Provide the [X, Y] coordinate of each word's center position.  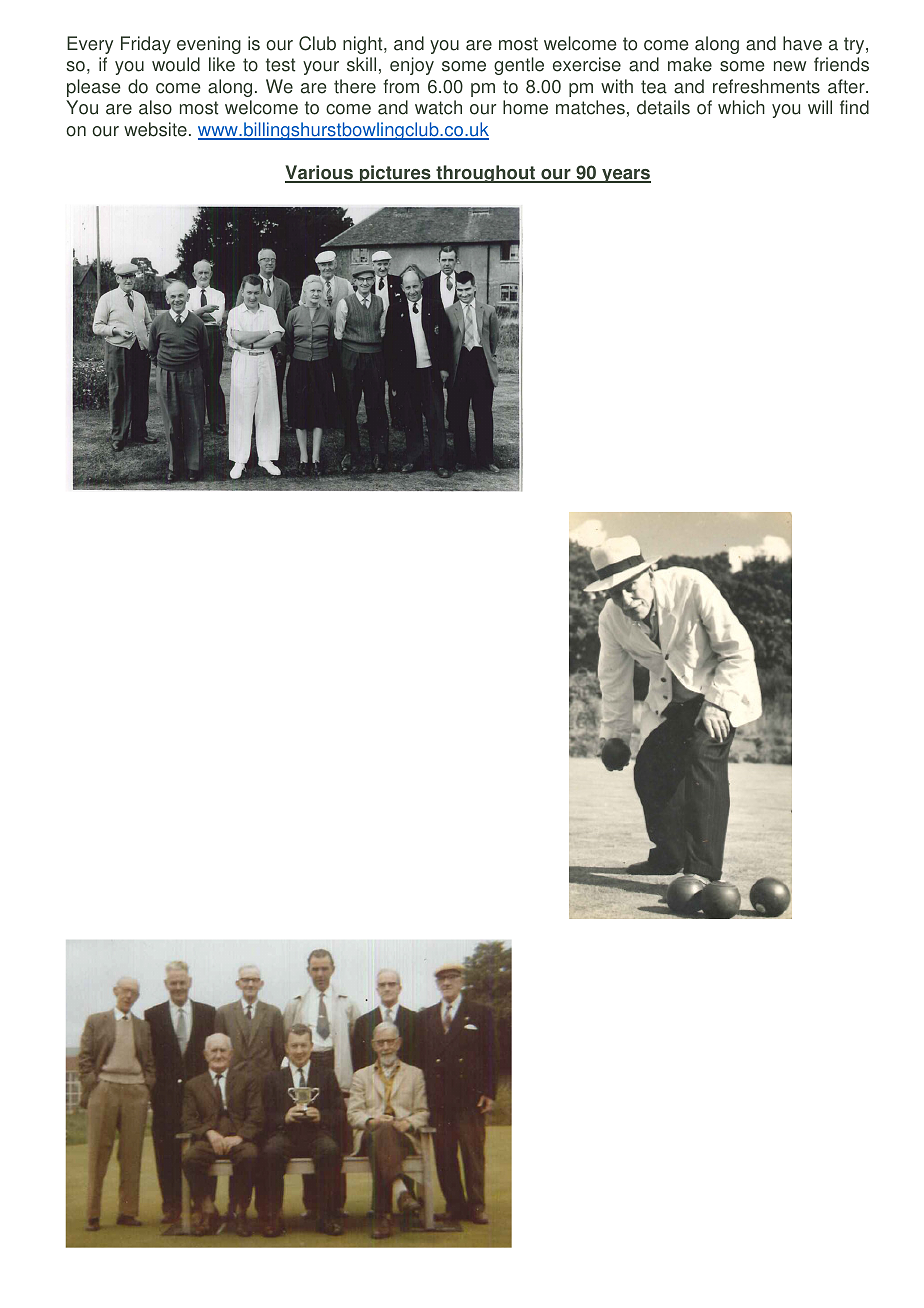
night [364, 45]
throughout [486, 174]
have [802, 43]
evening [209, 45]
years [625, 176]
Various [320, 173]
